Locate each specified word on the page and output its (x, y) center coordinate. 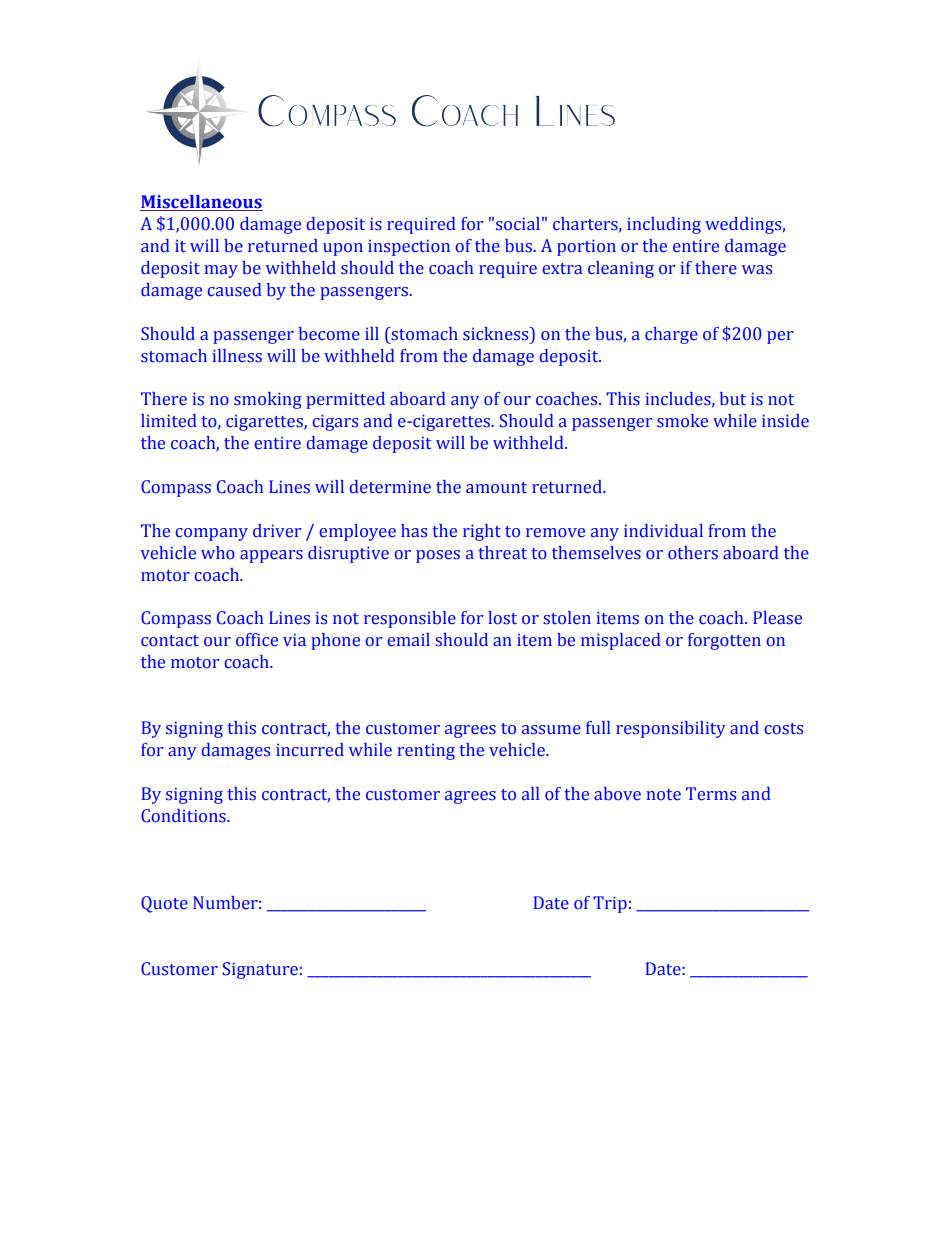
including (664, 225)
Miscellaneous (201, 203)
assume (551, 730)
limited (169, 421)
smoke (682, 421)
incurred (310, 750)
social (518, 224)
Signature (260, 970)
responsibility (671, 729)
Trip (610, 904)
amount (496, 488)
